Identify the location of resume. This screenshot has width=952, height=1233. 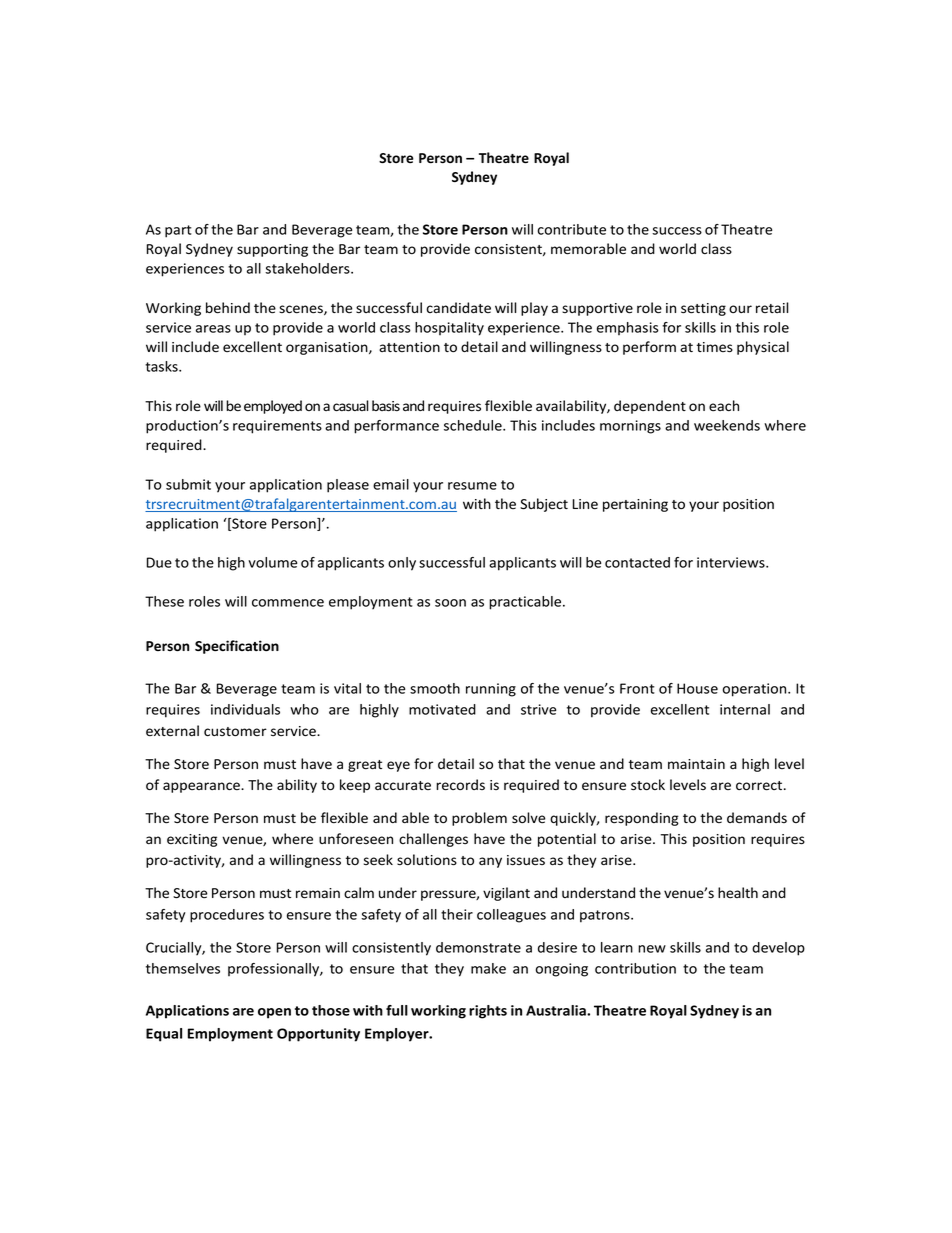
(472, 486).
